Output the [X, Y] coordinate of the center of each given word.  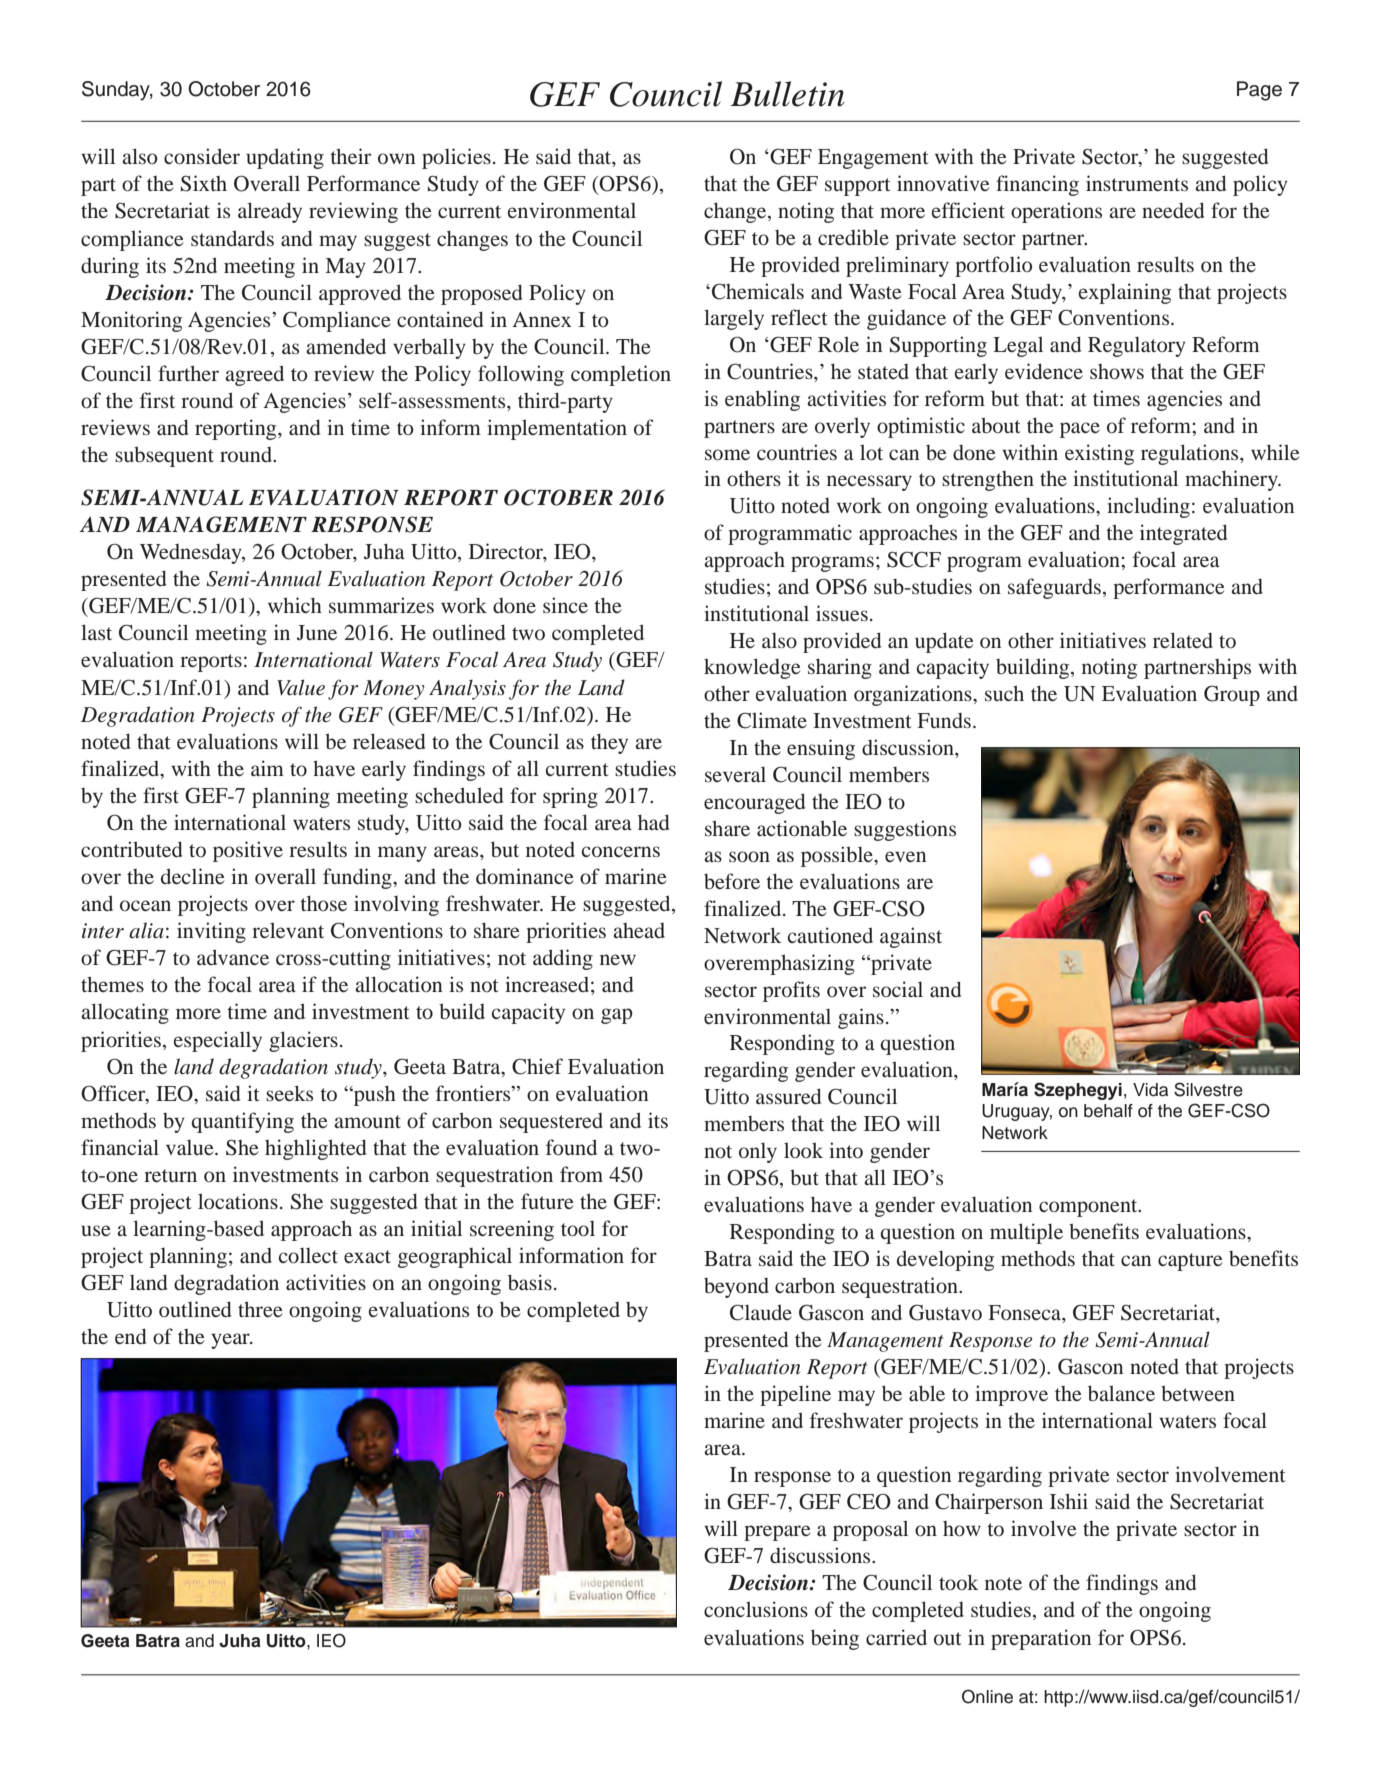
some [727, 454]
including [1148, 507]
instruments [1137, 183]
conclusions [756, 1609]
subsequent [164, 456]
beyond [736, 1288]
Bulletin [787, 94]
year [231, 1341]
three [260, 1309]
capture [1190, 1262]
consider [202, 156]
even [905, 856]
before [732, 881]
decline [193, 876]
